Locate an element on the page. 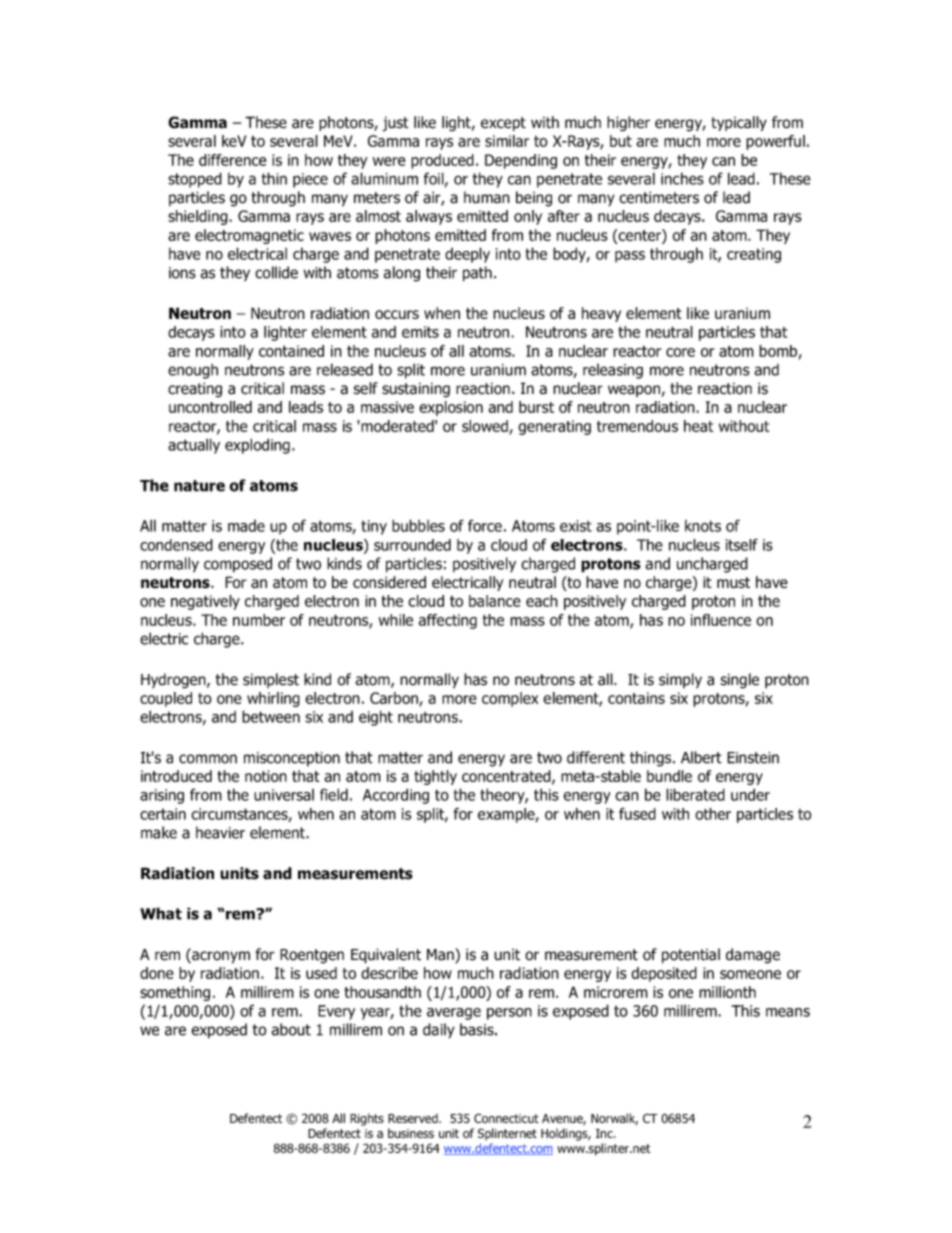  inches is located at coordinates (682, 178).
